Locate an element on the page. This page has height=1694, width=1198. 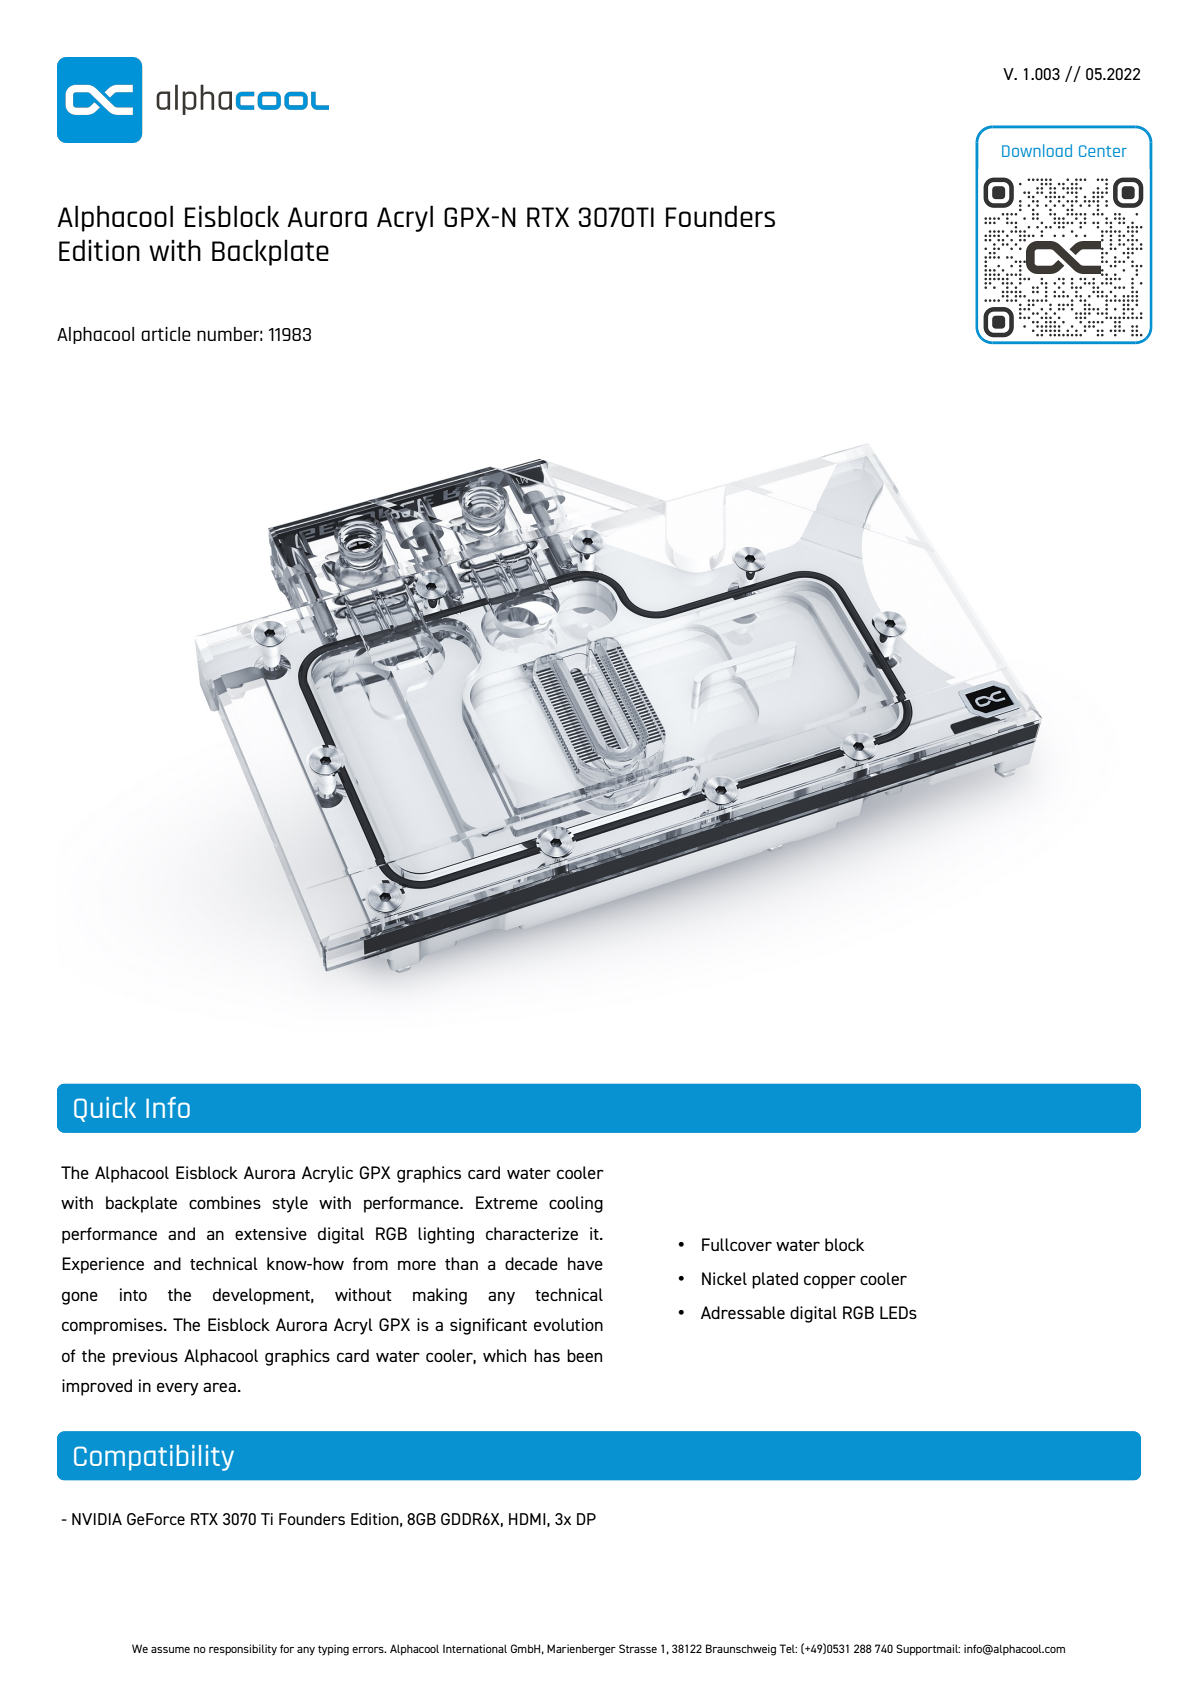
International is located at coordinates (475, 1648).
